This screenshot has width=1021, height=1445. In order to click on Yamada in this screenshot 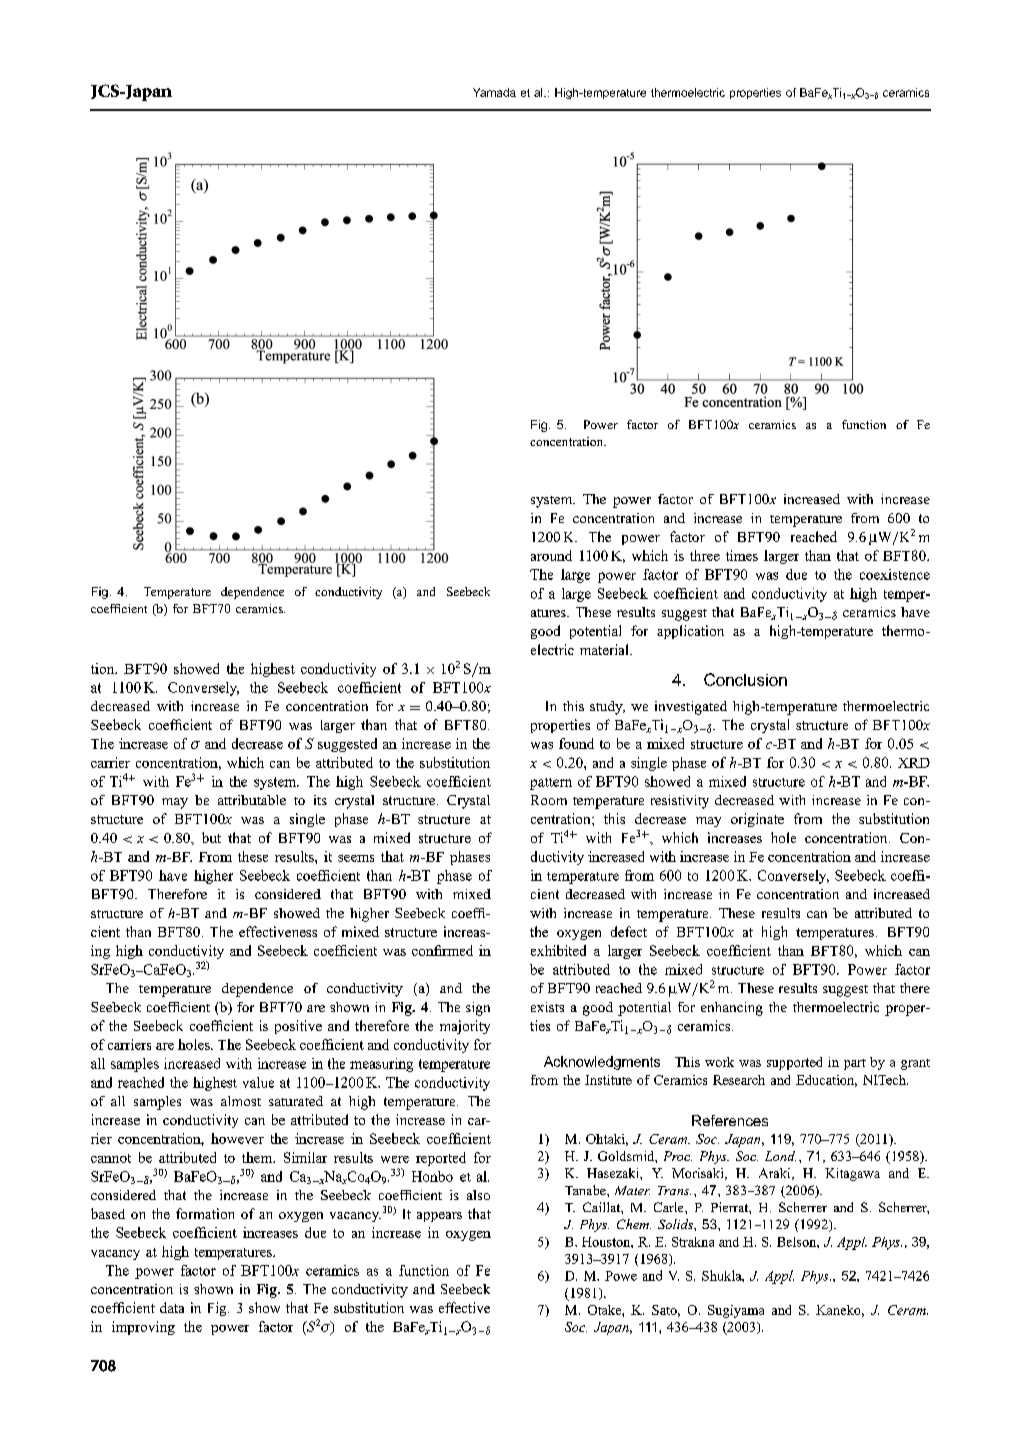, I will do `click(494, 92)`.
